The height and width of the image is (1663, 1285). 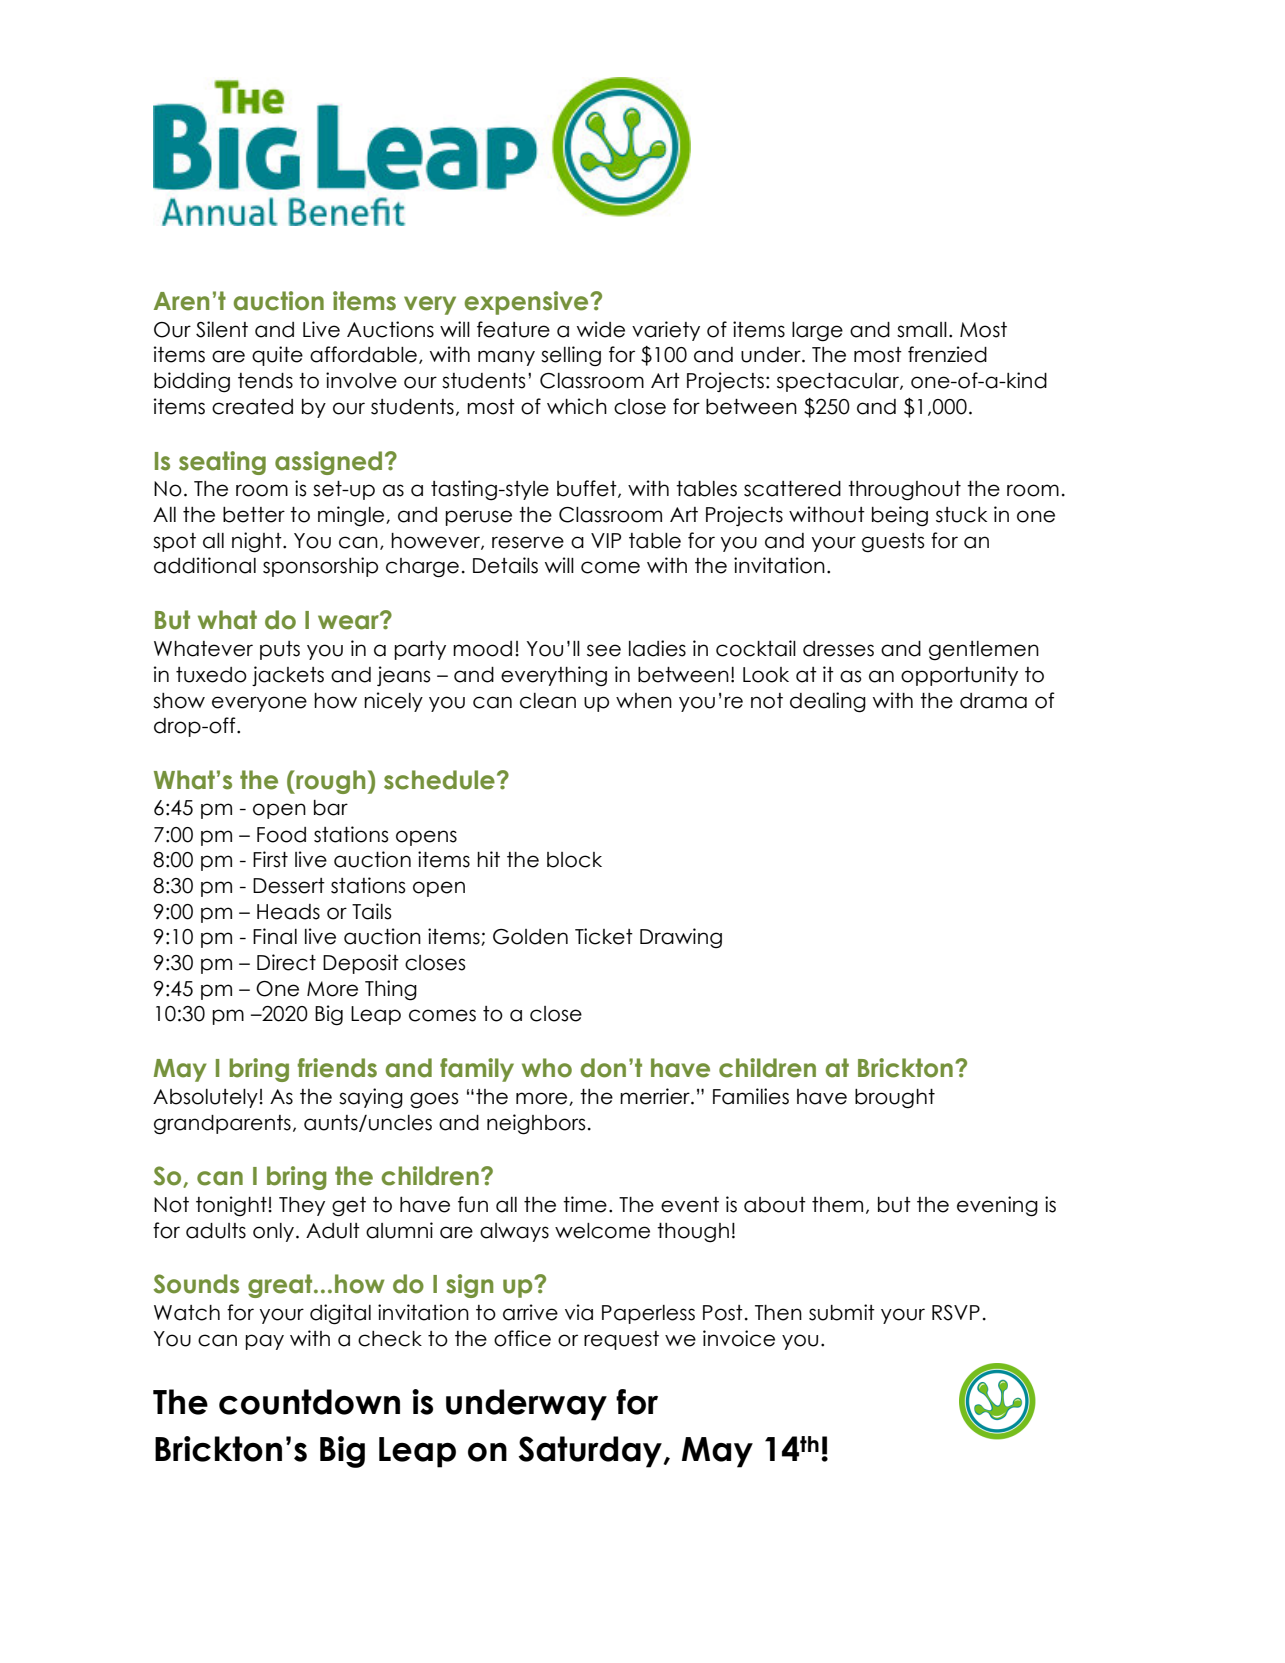 I want to click on countdown, so click(x=309, y=1402).
